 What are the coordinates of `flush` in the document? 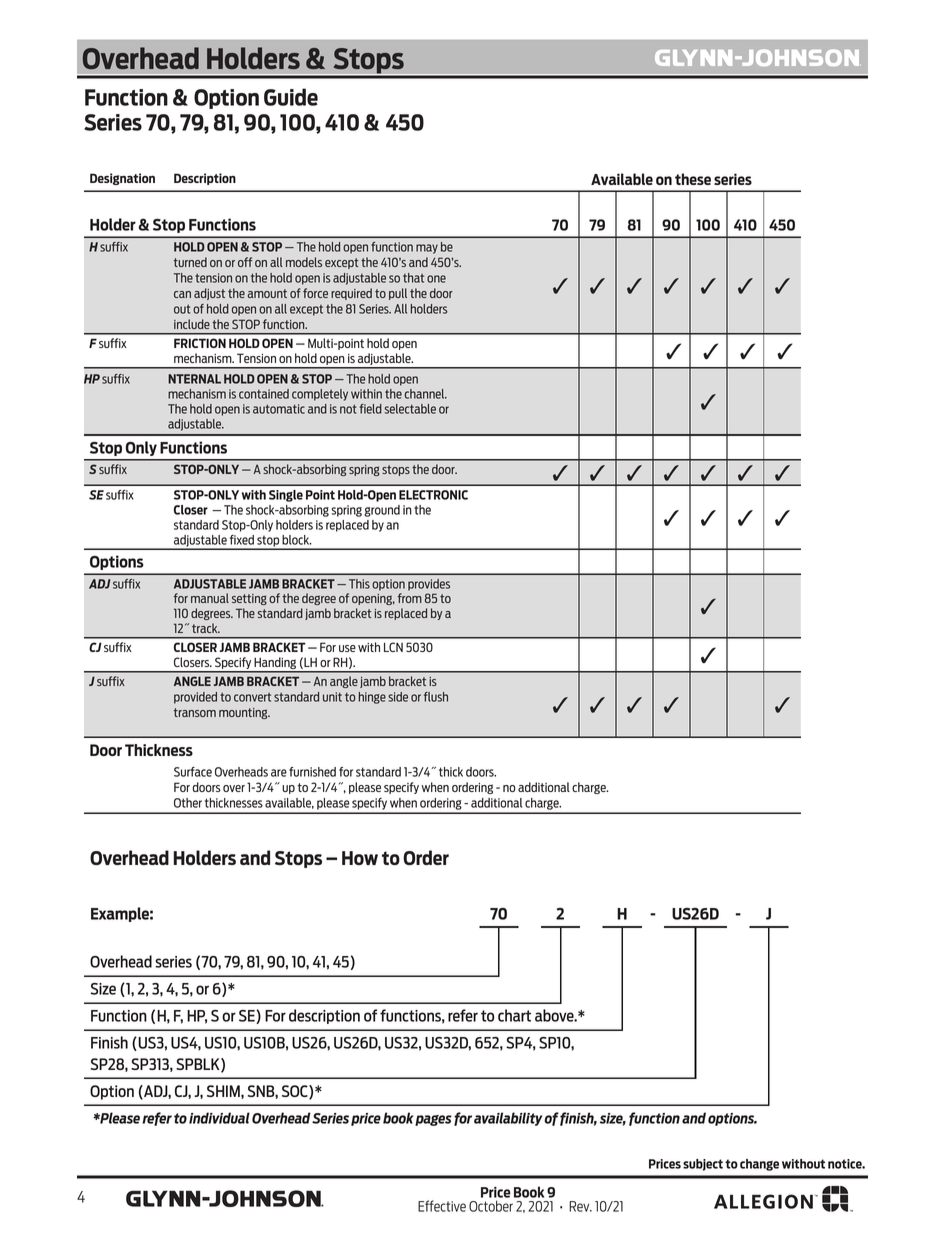 It's located at (436, 697).
